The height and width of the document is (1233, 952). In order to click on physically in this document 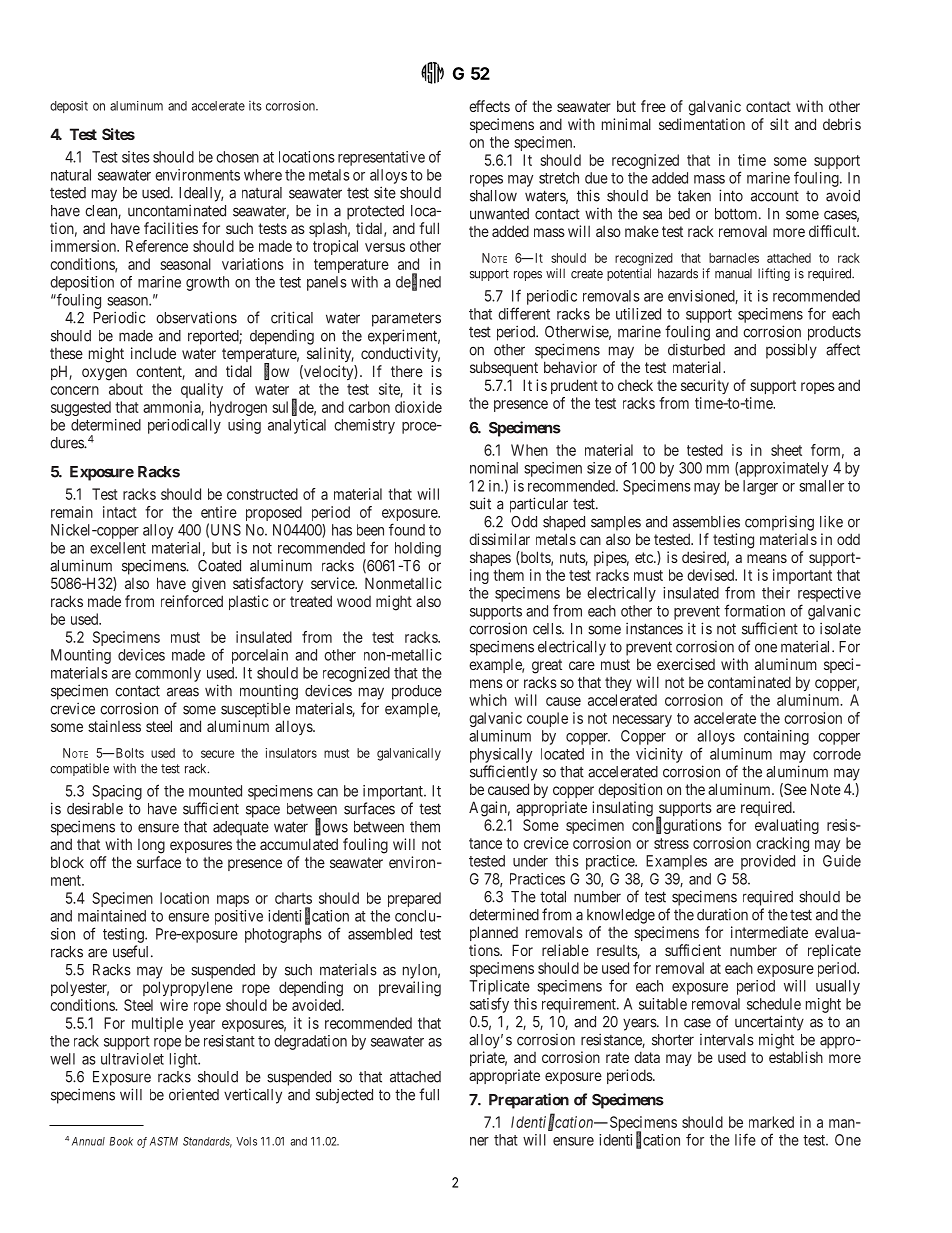, I will do `click(501, 755)`.
